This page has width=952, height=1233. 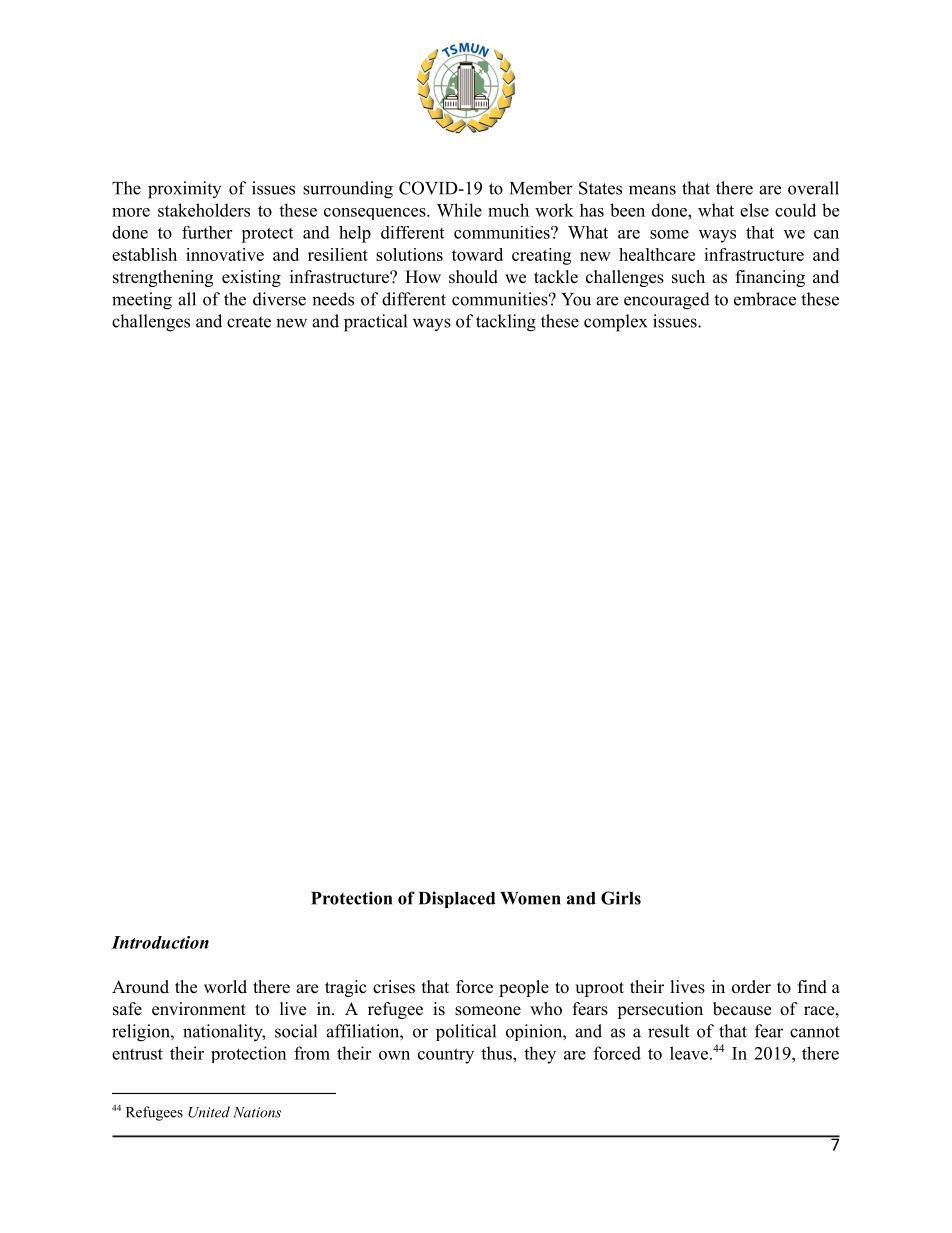 What do you see at coordinates (457, 899) in the page?
I see `Displaced` at bounding box center [457, 899].
